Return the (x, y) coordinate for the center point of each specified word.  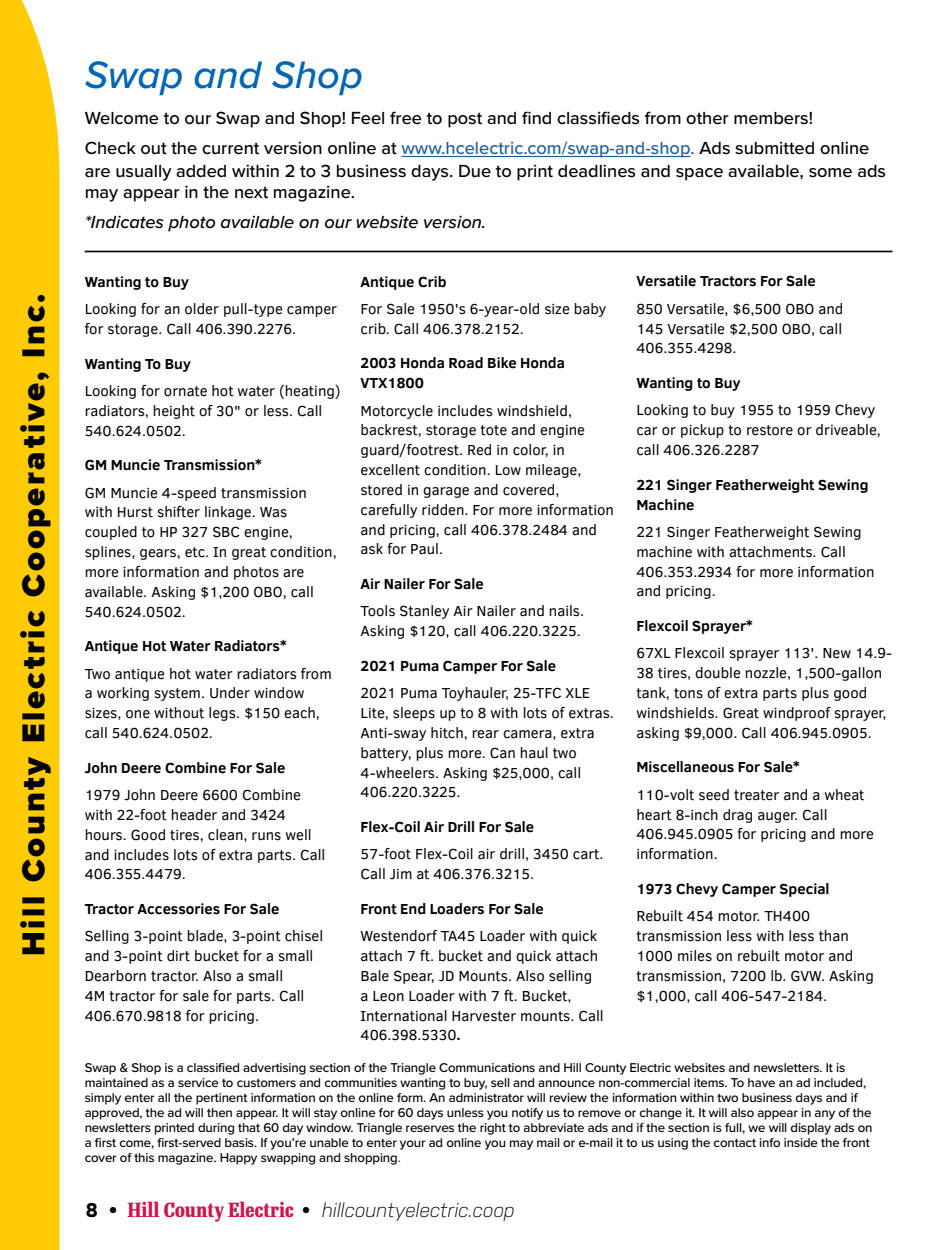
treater (756, 795)
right (493, 1129)
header (194, 815)
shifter (179, 512)
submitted (774, 148)
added (201, 171)
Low (508, 470)
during (216, 1129)
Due (475, 171)
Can (502, 753)
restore (770, 430)
